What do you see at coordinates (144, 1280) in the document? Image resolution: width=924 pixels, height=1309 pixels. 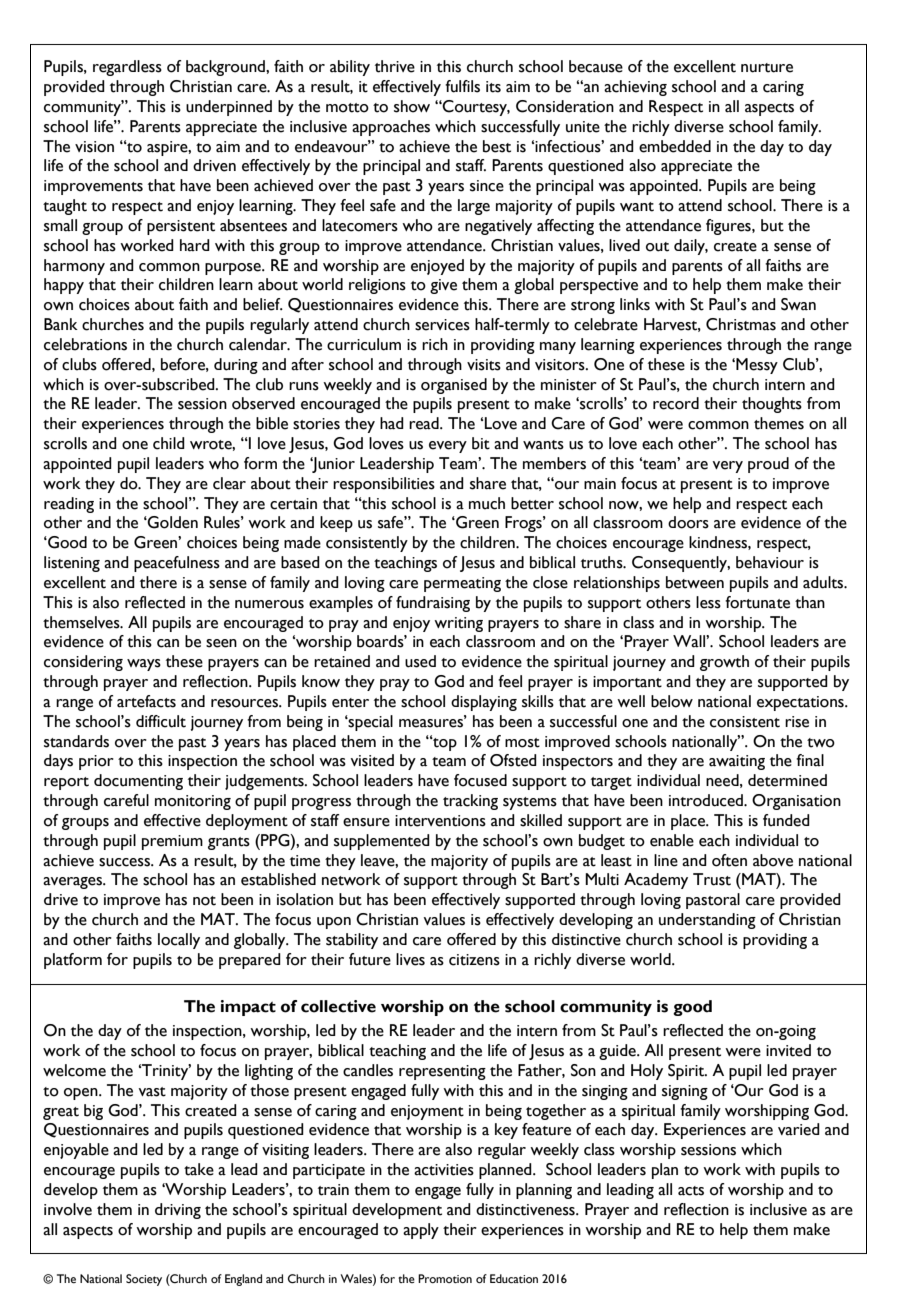 I see `Society` at bounding box center [144, 1280].
